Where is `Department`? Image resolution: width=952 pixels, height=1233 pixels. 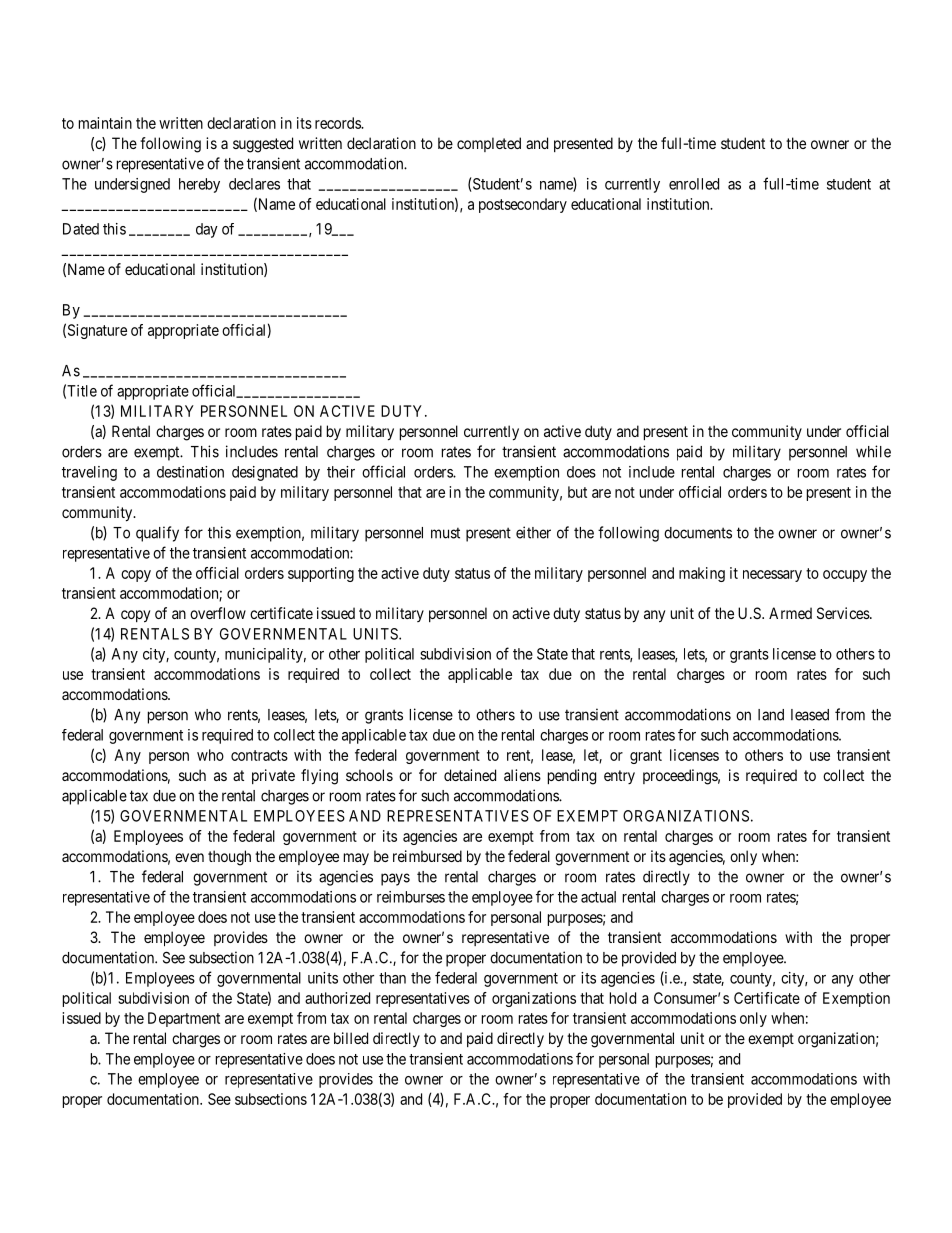
Department is located at coordinates (184, 1019).
